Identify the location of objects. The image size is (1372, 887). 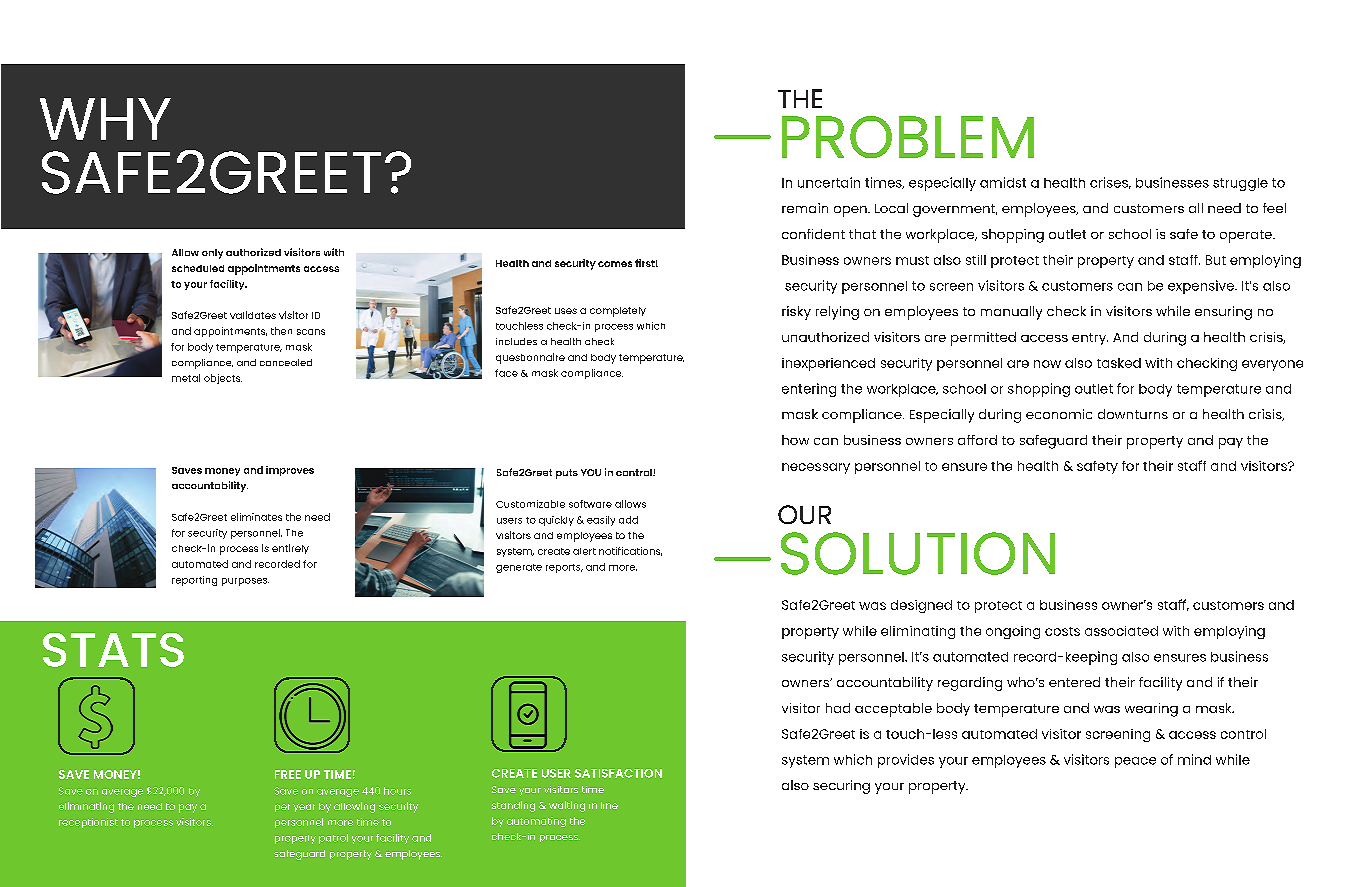
(223, 379).
